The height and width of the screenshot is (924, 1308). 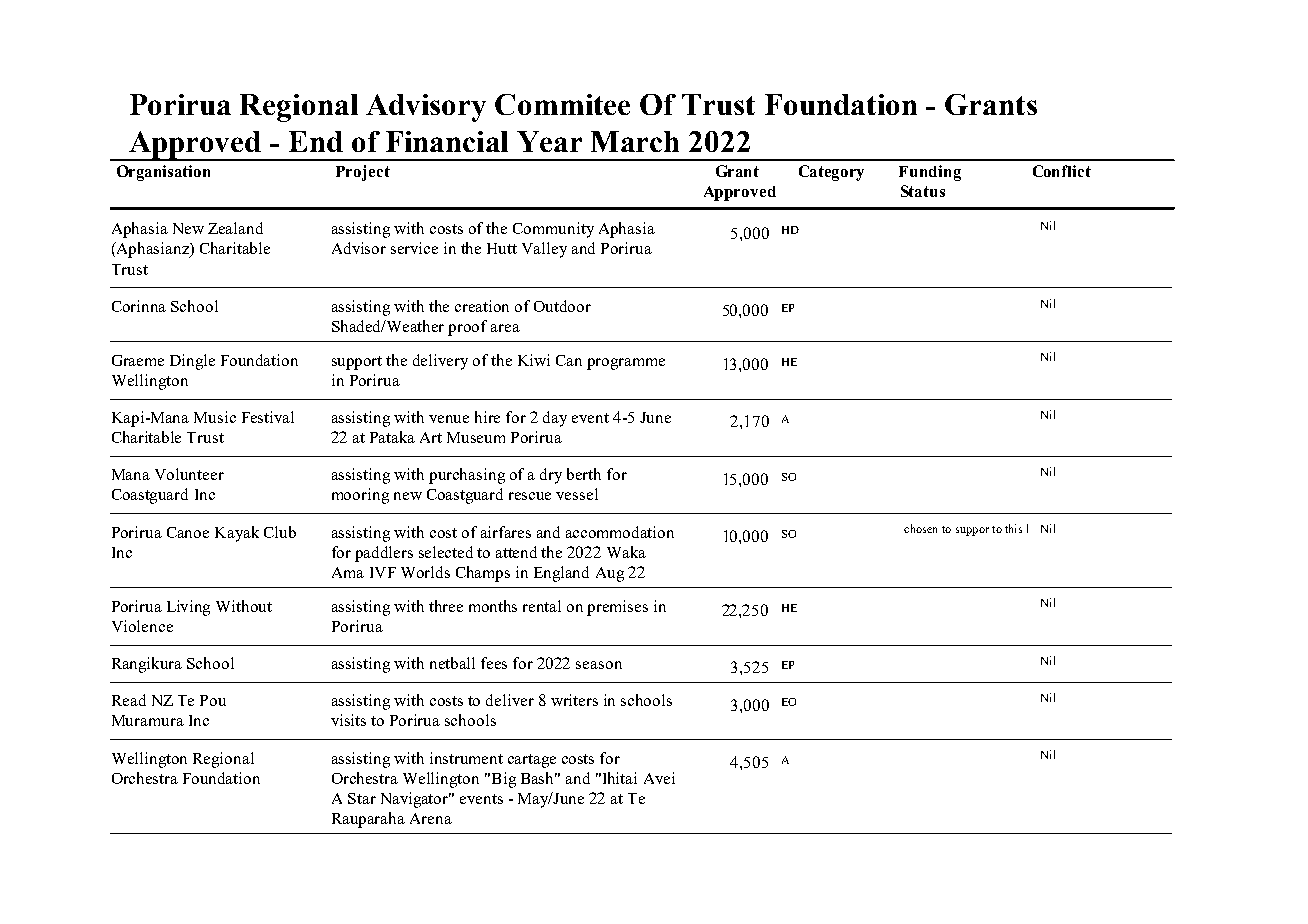 I want to click on day, so click(x=555, y=419).
